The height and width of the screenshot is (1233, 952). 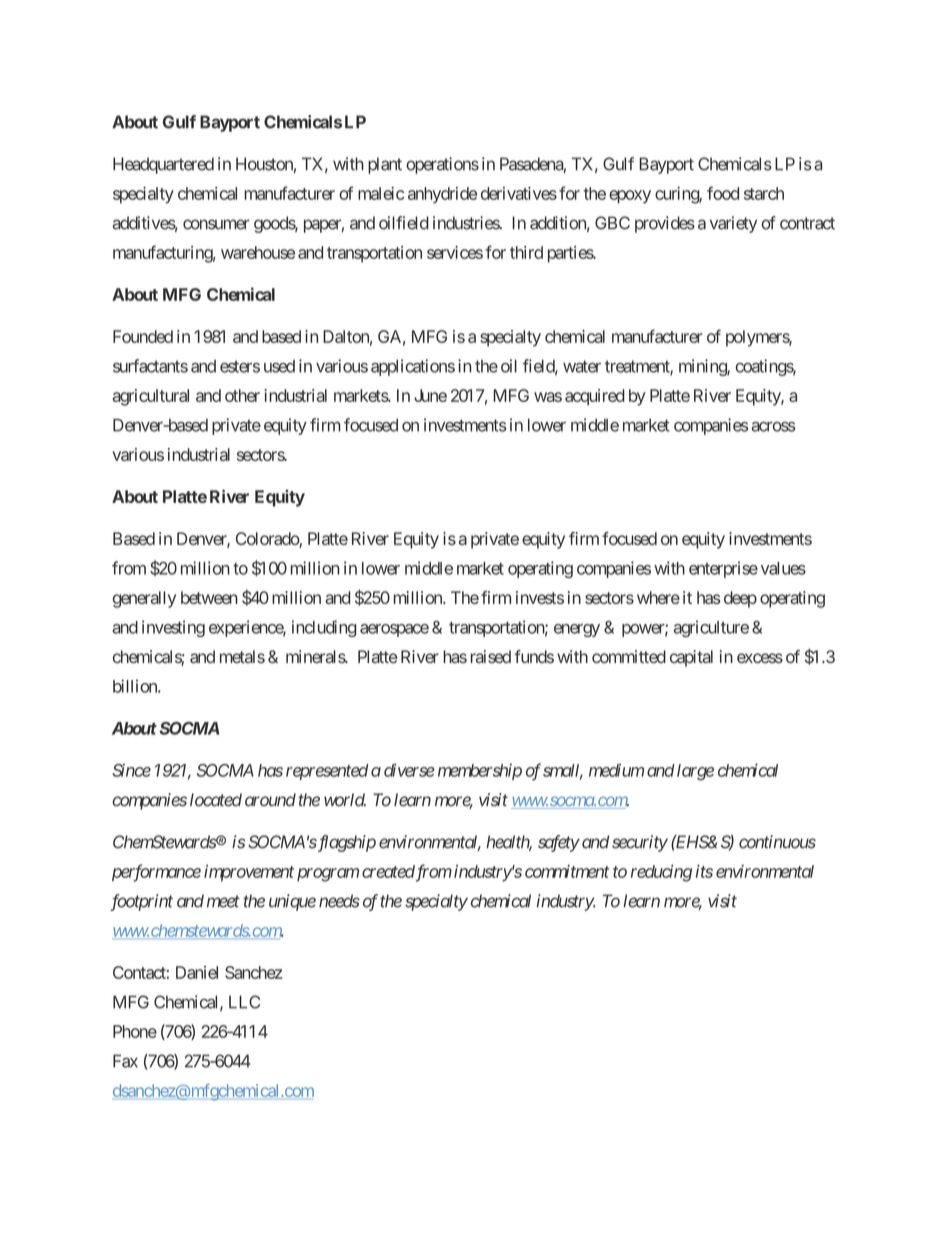 What do you see at coordinates (480, 772) in the screenshot?
I see `membership` at bounding box center [480, 772].
